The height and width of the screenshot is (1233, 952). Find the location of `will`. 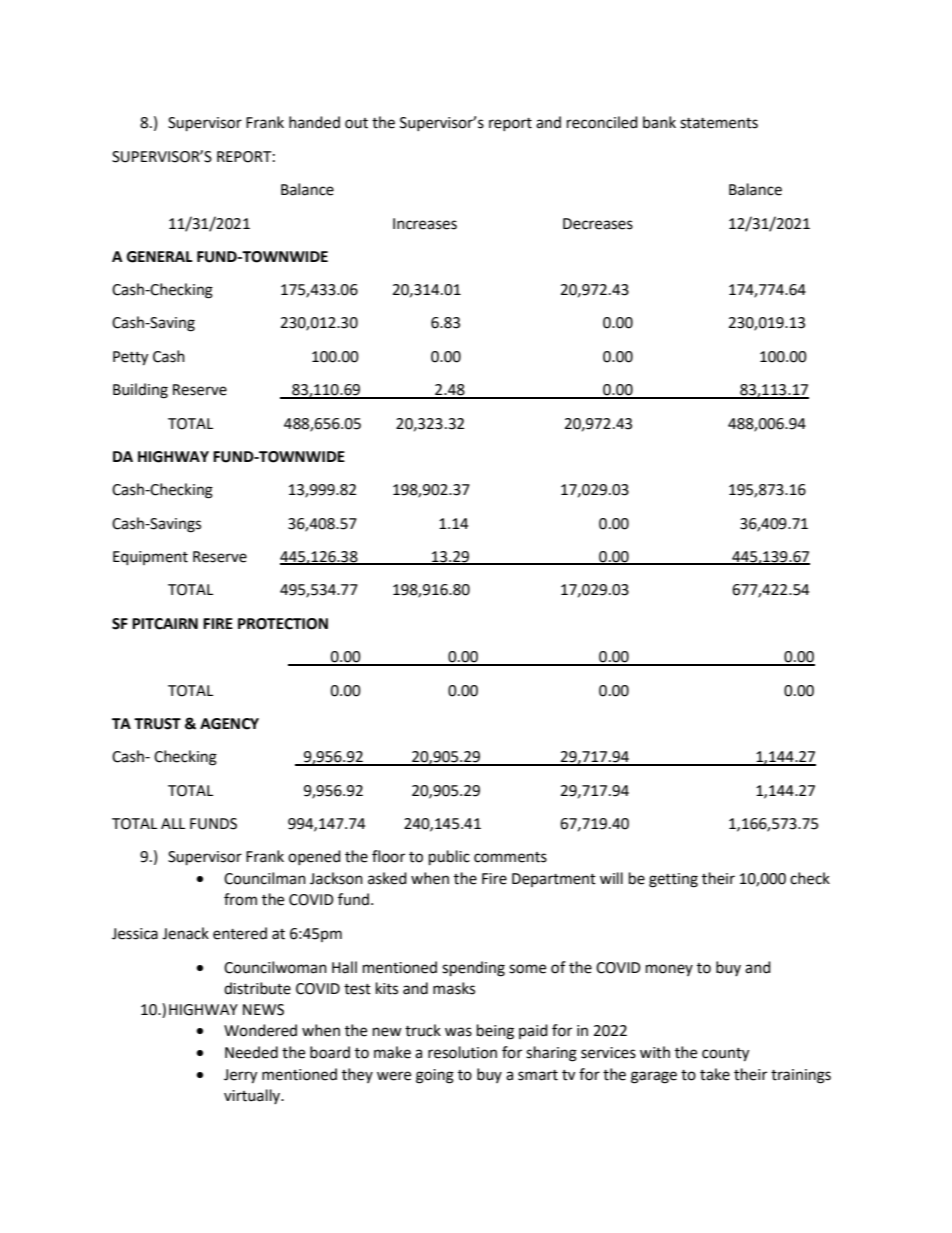

will is located at coordinates (611, 878).
